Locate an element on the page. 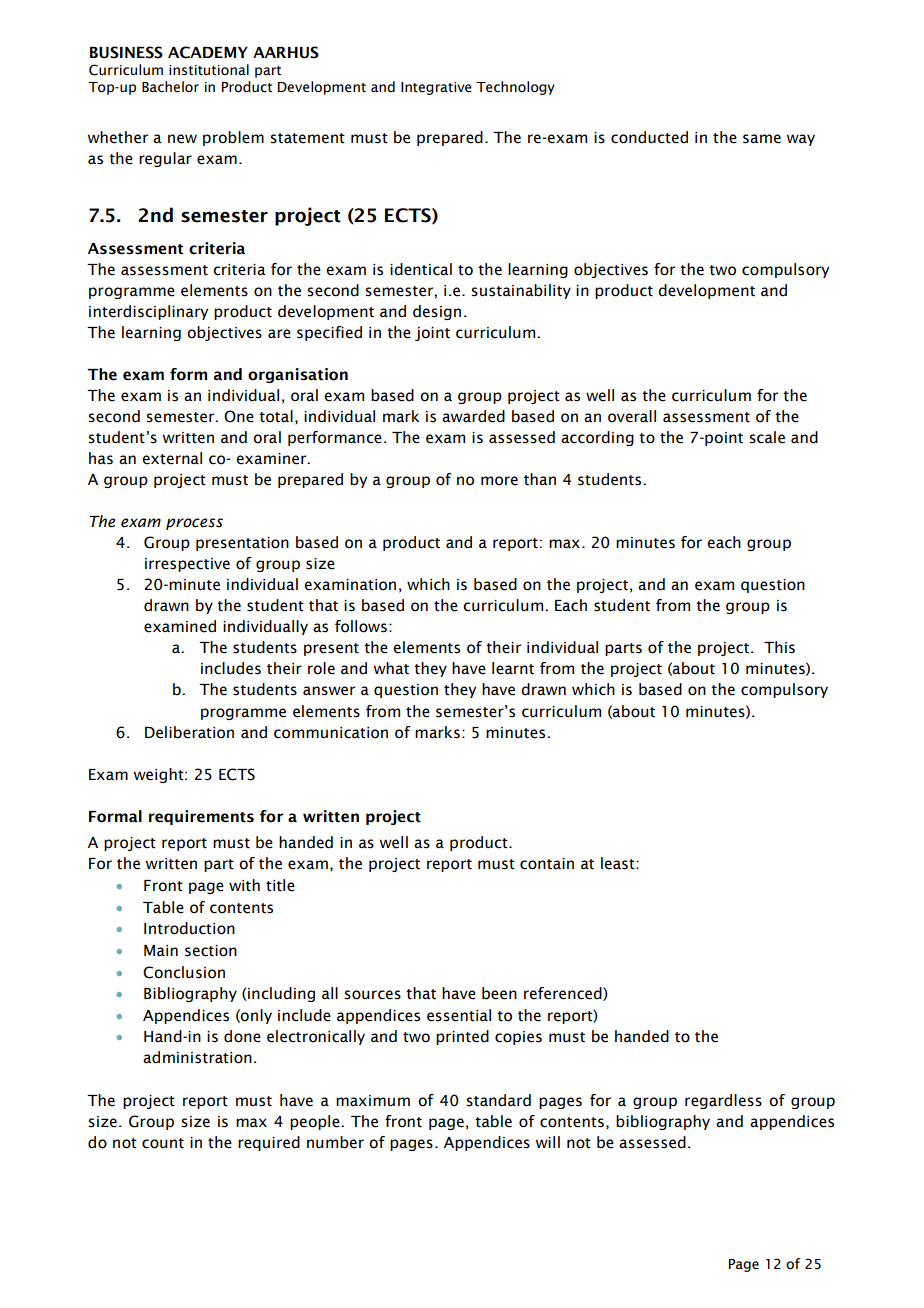 The image size is (924, 1308). This is located at coordinates (779, 647).
